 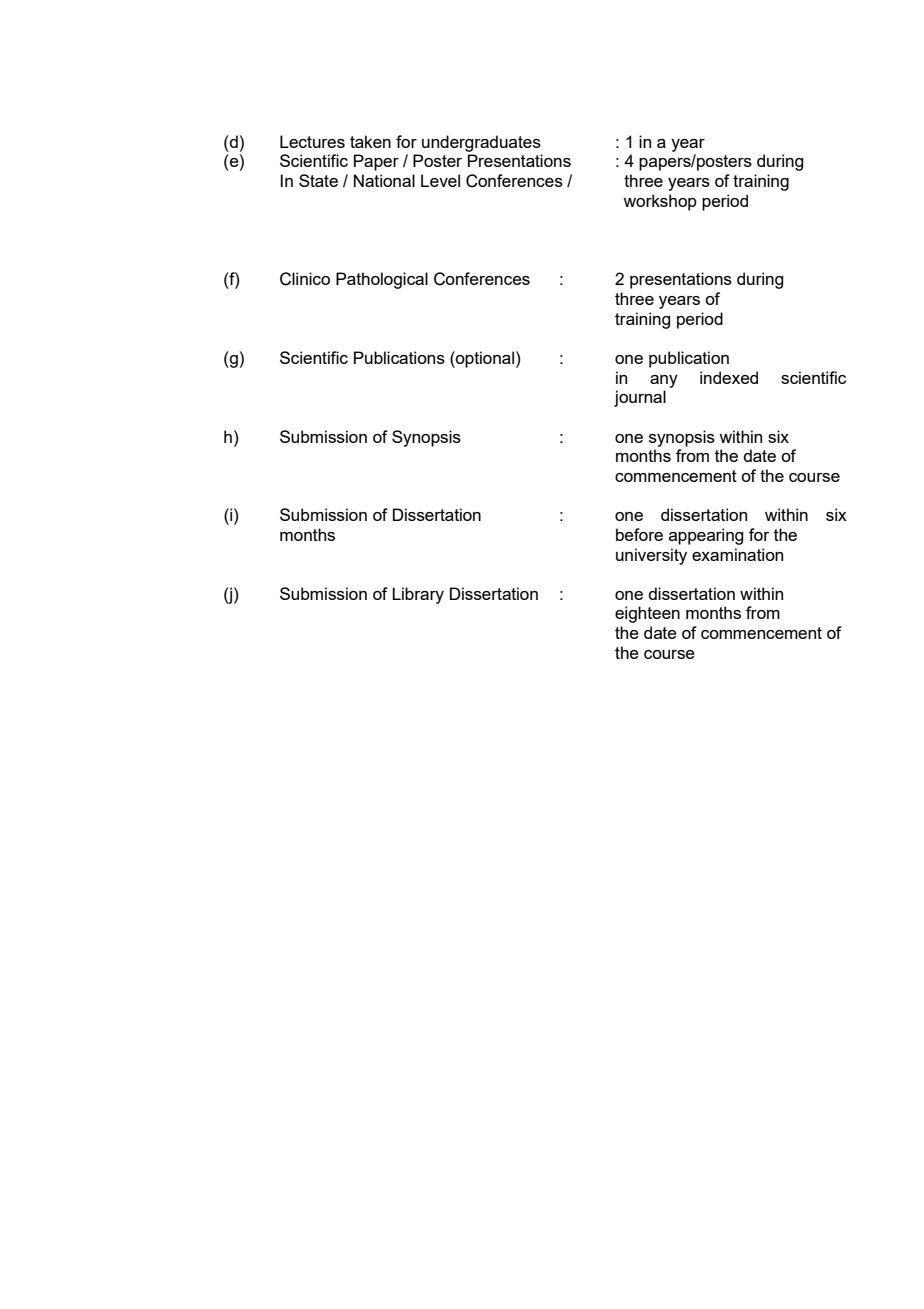 I want to click on journal, so click(x=640, y=398).
